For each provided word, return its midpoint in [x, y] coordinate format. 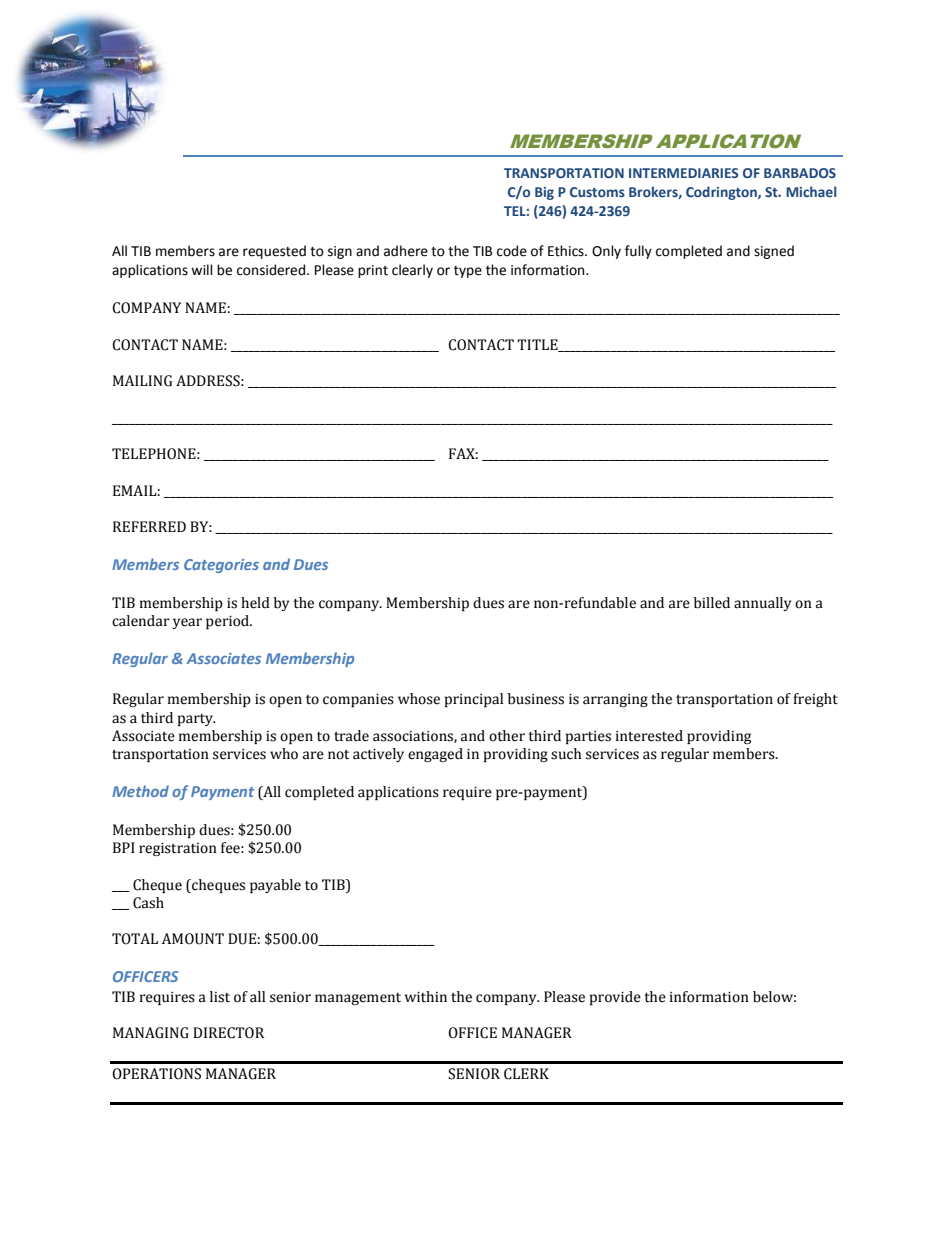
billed [712, 603]
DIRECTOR [228, 1033]
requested [274, 252]
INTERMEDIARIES [683, 173]
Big [544, 193]
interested [649, 736]
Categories [221, 566]
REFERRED [149, 526]
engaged [435, 755]
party [196, 720]
